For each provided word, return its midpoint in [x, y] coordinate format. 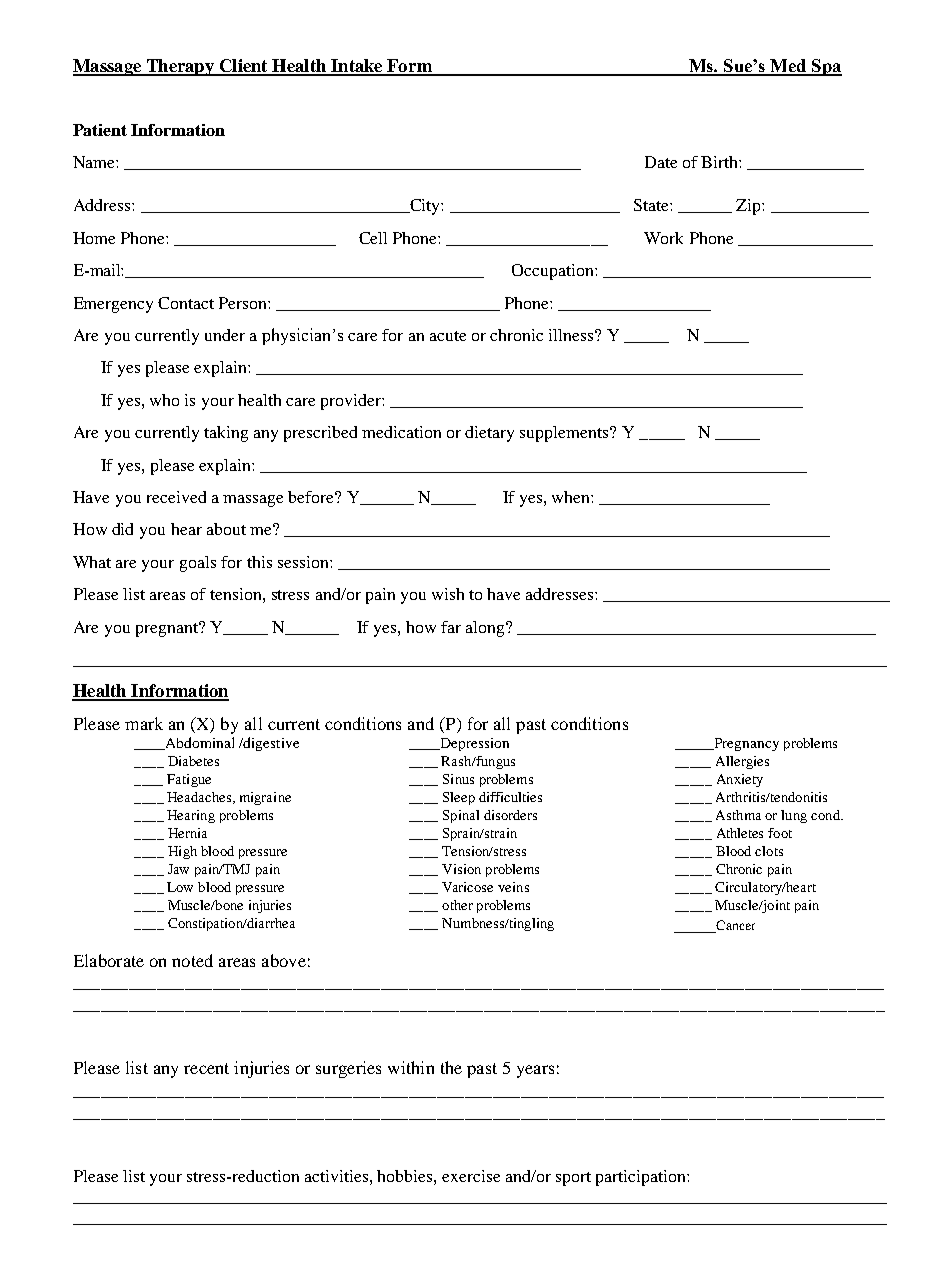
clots [769, 851]
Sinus [458, 779]
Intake [357, 67]
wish [448, 594]
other [457, 905]
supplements [565, 434]
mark [144, 723]
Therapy [180, 67]
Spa [826, 67]
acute [448, 336]
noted [192, 960]
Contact [186, 303]
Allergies [742, 762]
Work [663, 238]
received [176, 497]
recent [206, 1068]
